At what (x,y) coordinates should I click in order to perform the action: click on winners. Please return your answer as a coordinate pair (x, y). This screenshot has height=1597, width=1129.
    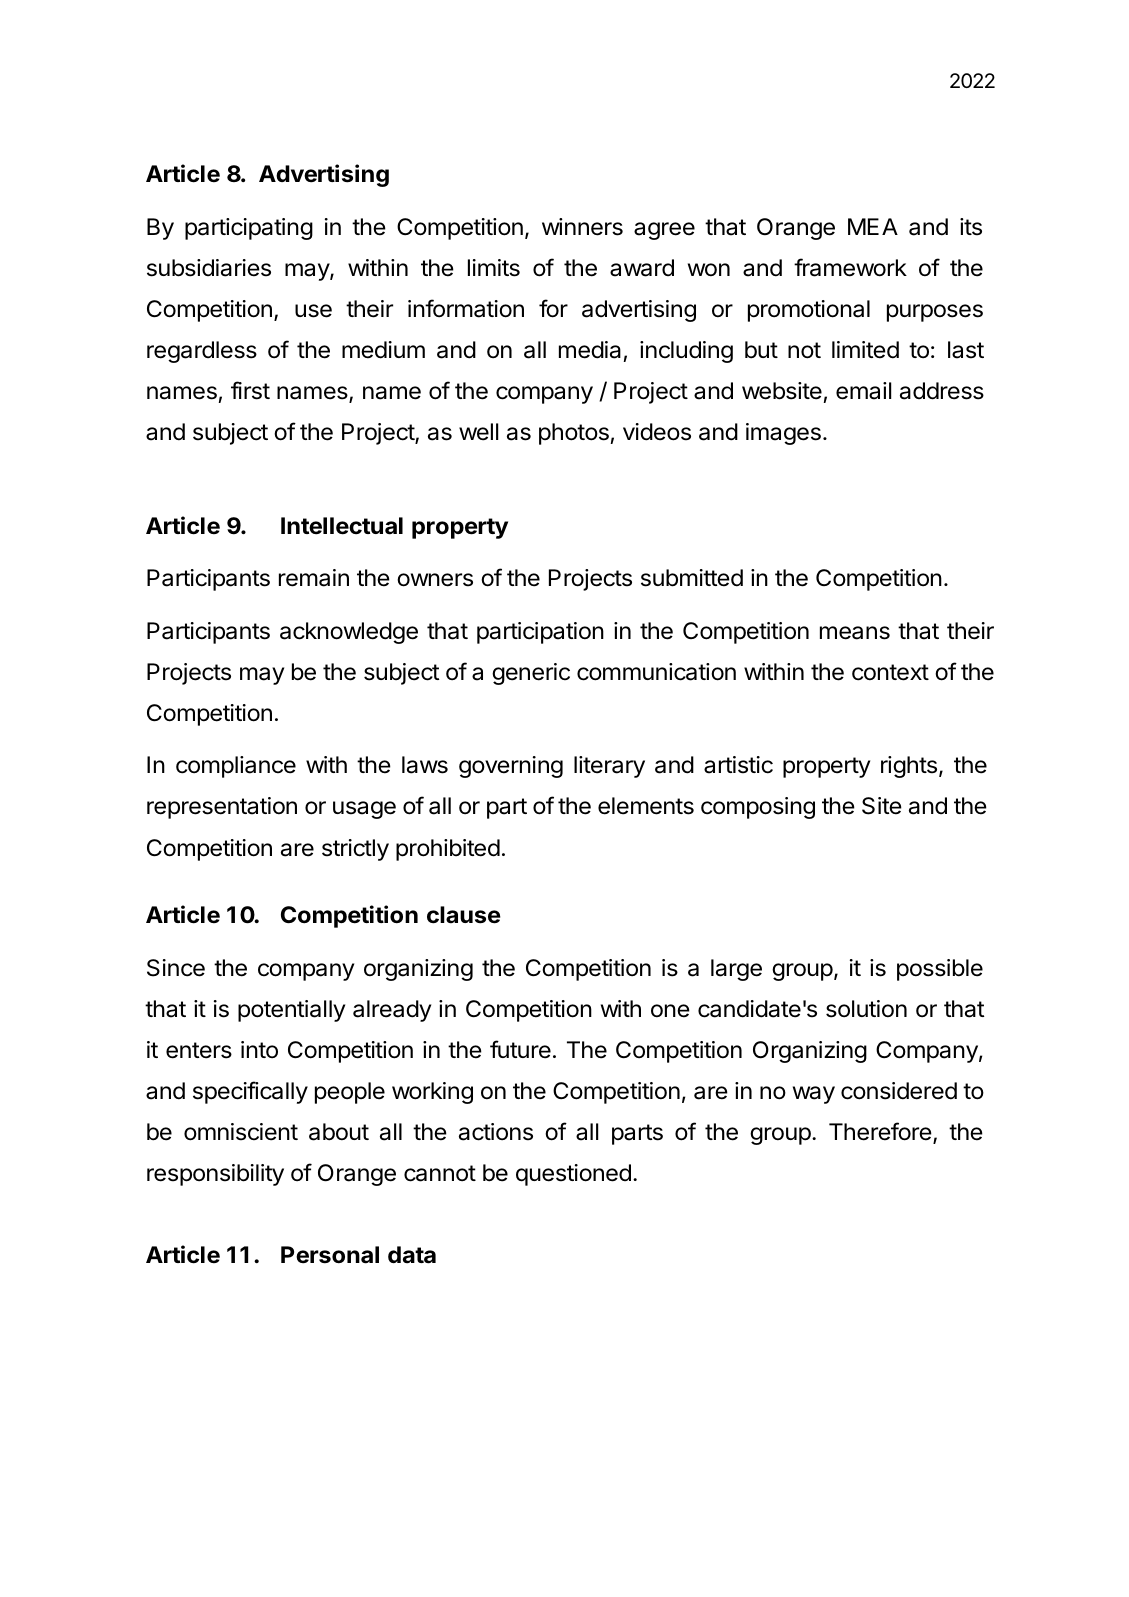
    Looking at the image, I should click on (582, 227).
